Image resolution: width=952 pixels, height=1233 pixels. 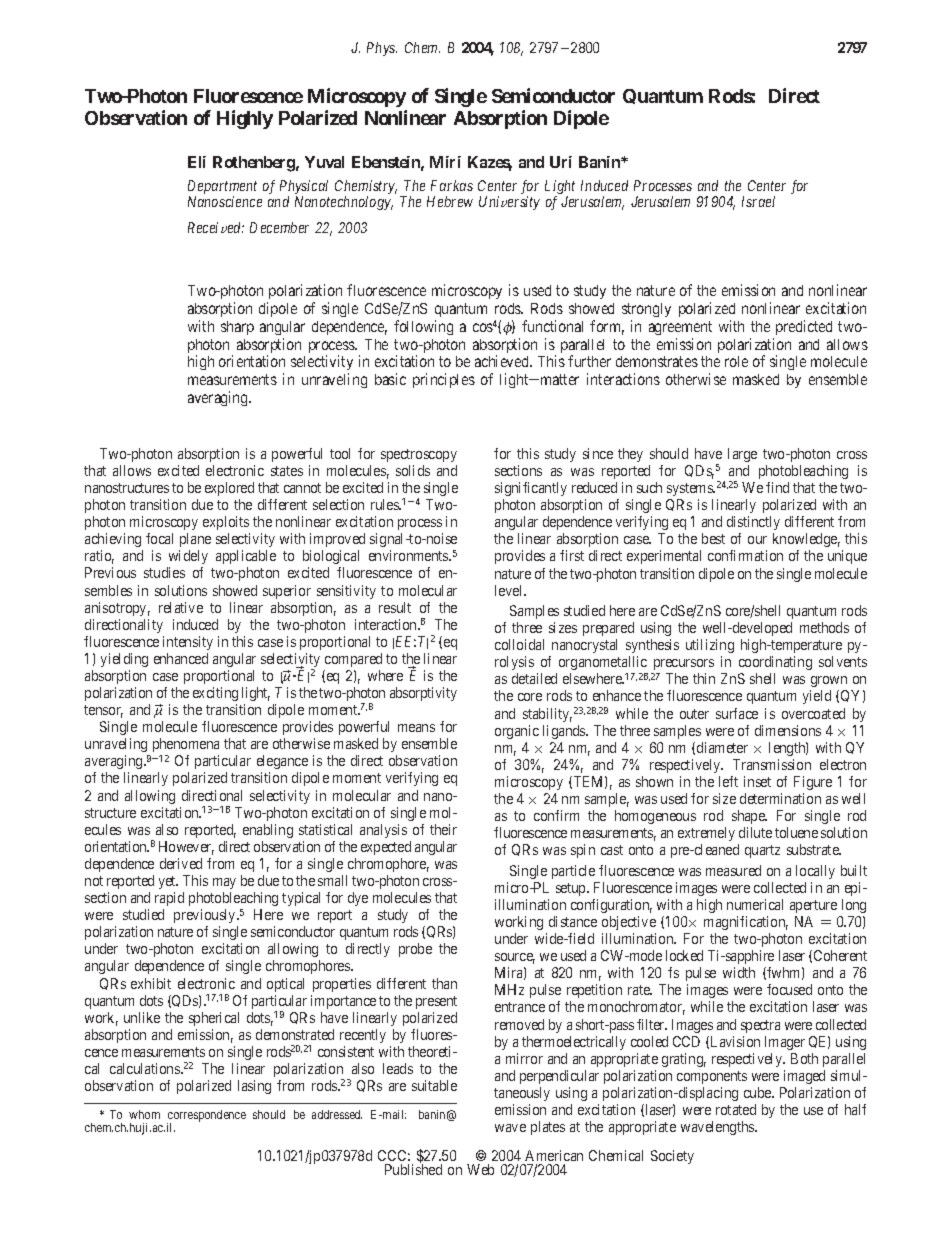 I want to click on correspondence, so click(x=206, y=1117).
